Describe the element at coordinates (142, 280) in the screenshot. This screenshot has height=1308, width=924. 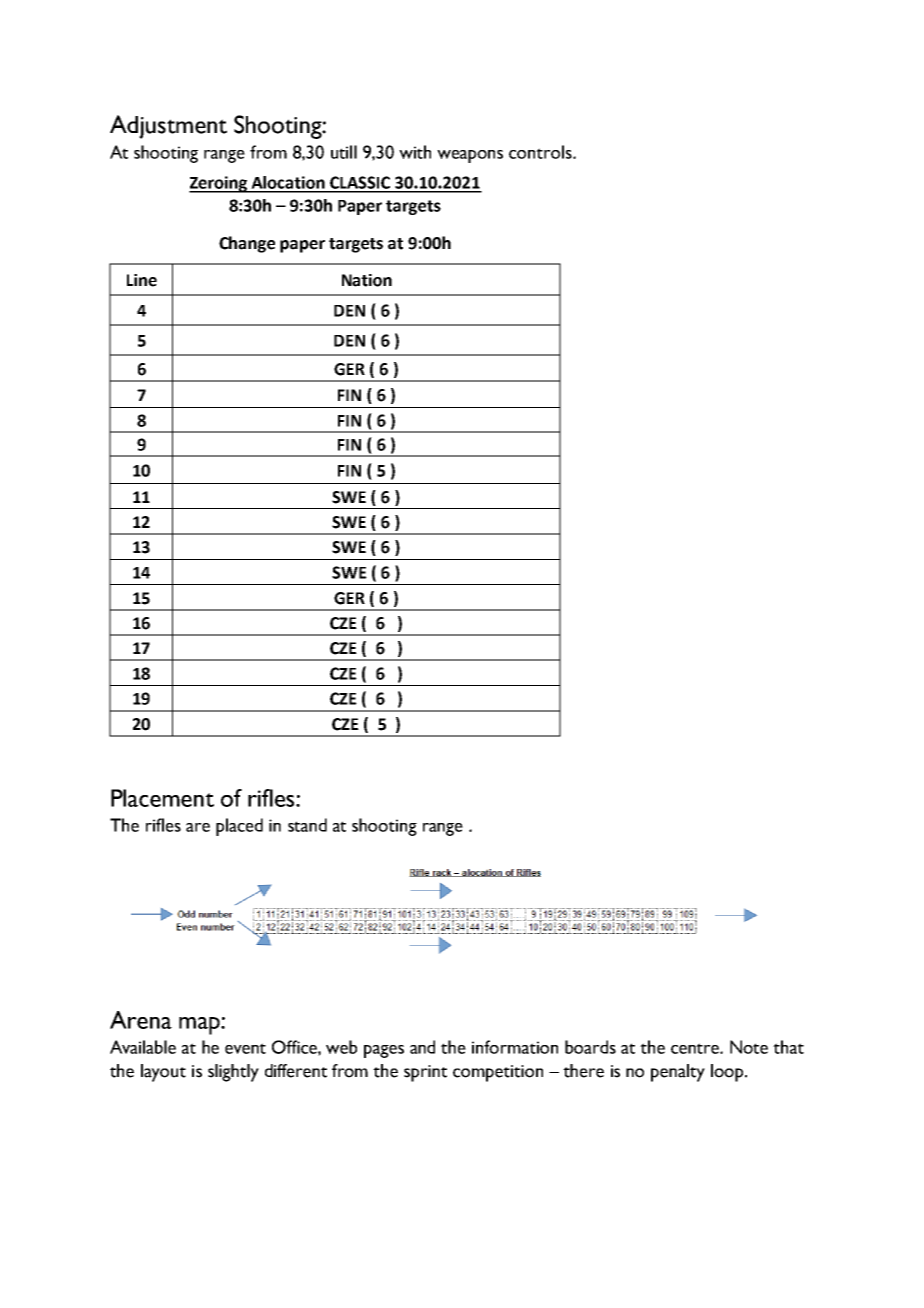
I see `Line` at that location.
